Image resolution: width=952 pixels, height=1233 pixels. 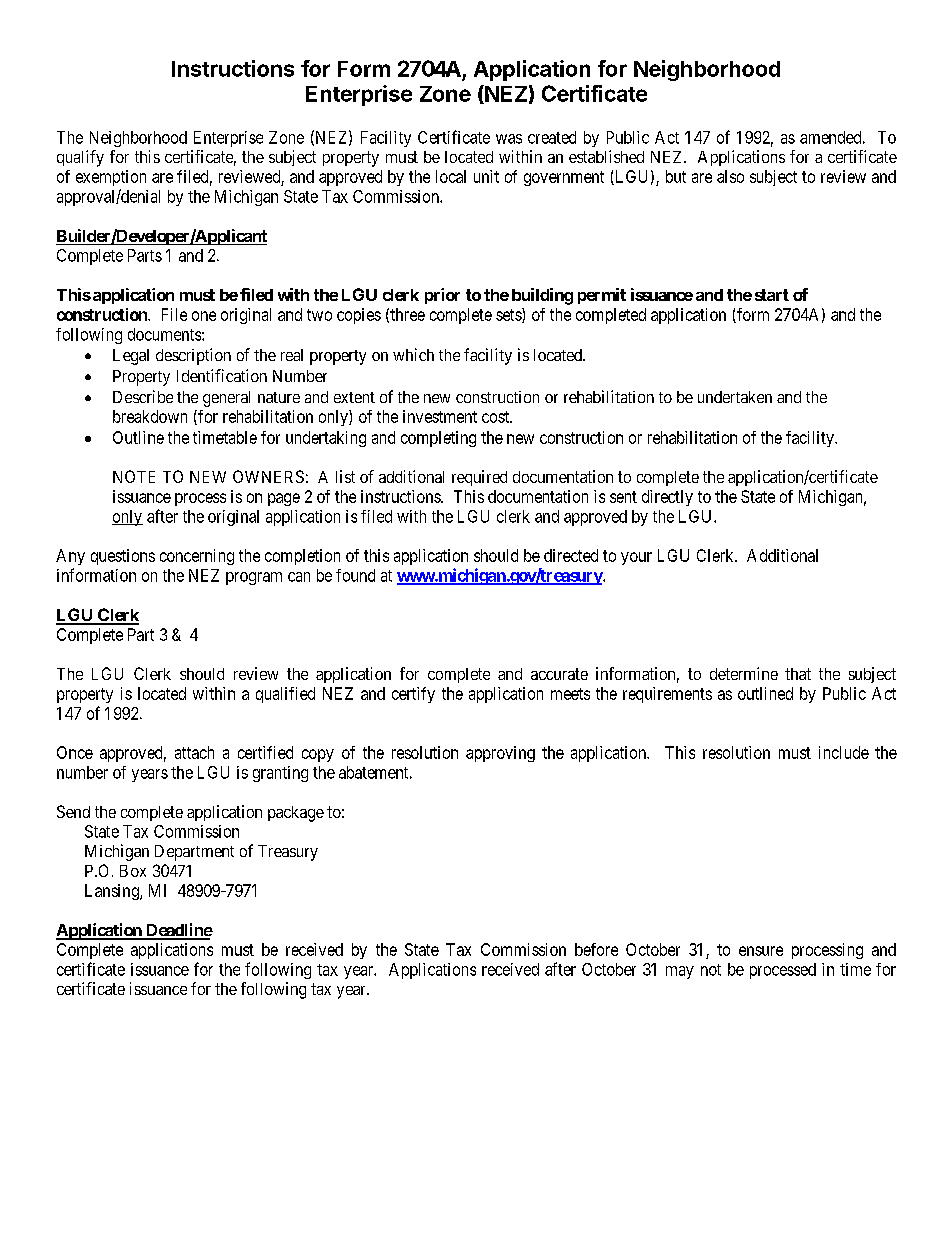 What do you see at coordinates (730, 176) in the image?
I see `also` at bounding box center [730, 176].
